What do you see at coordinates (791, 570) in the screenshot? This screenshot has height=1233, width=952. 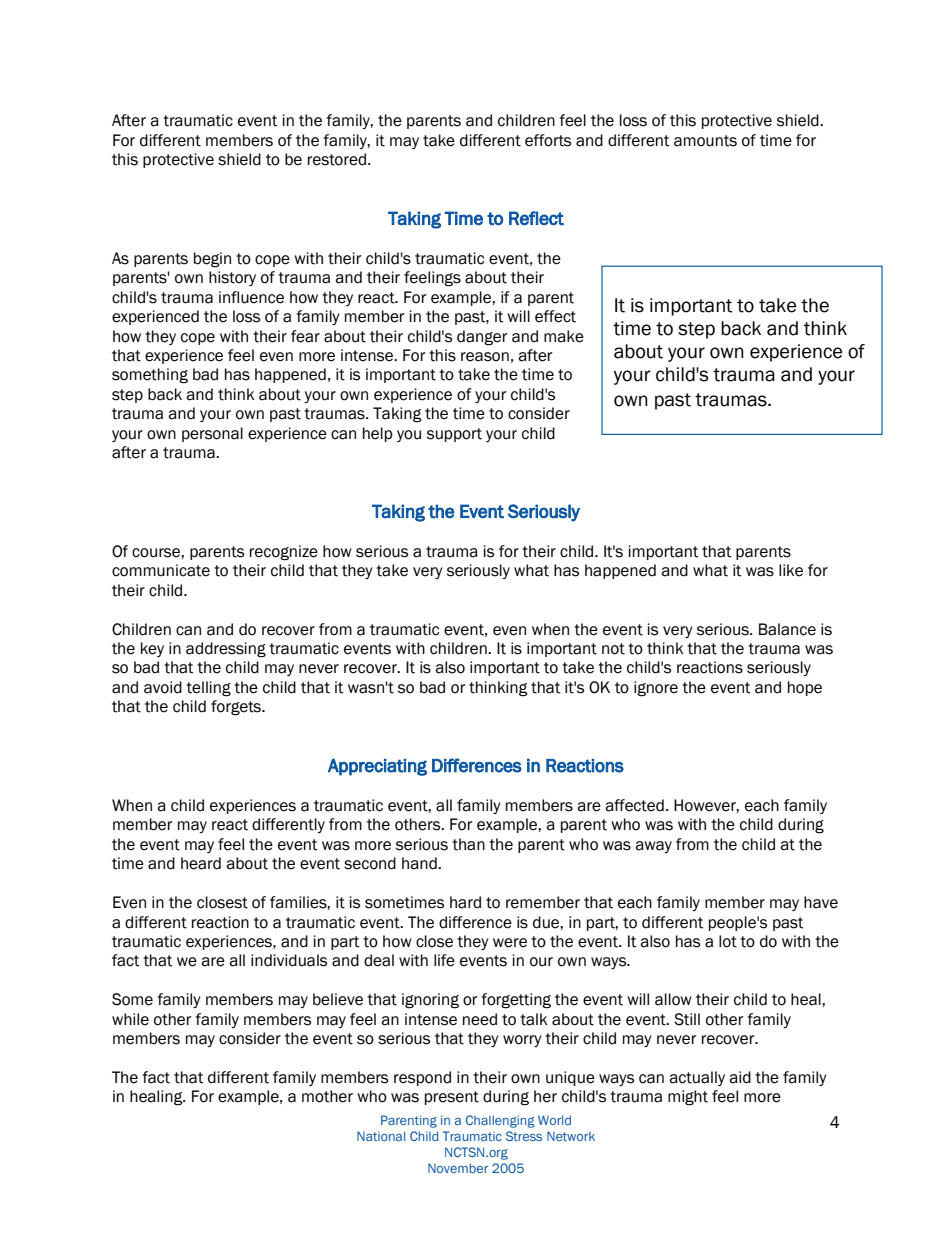 I see `like` at bounding box center [791, 570].
